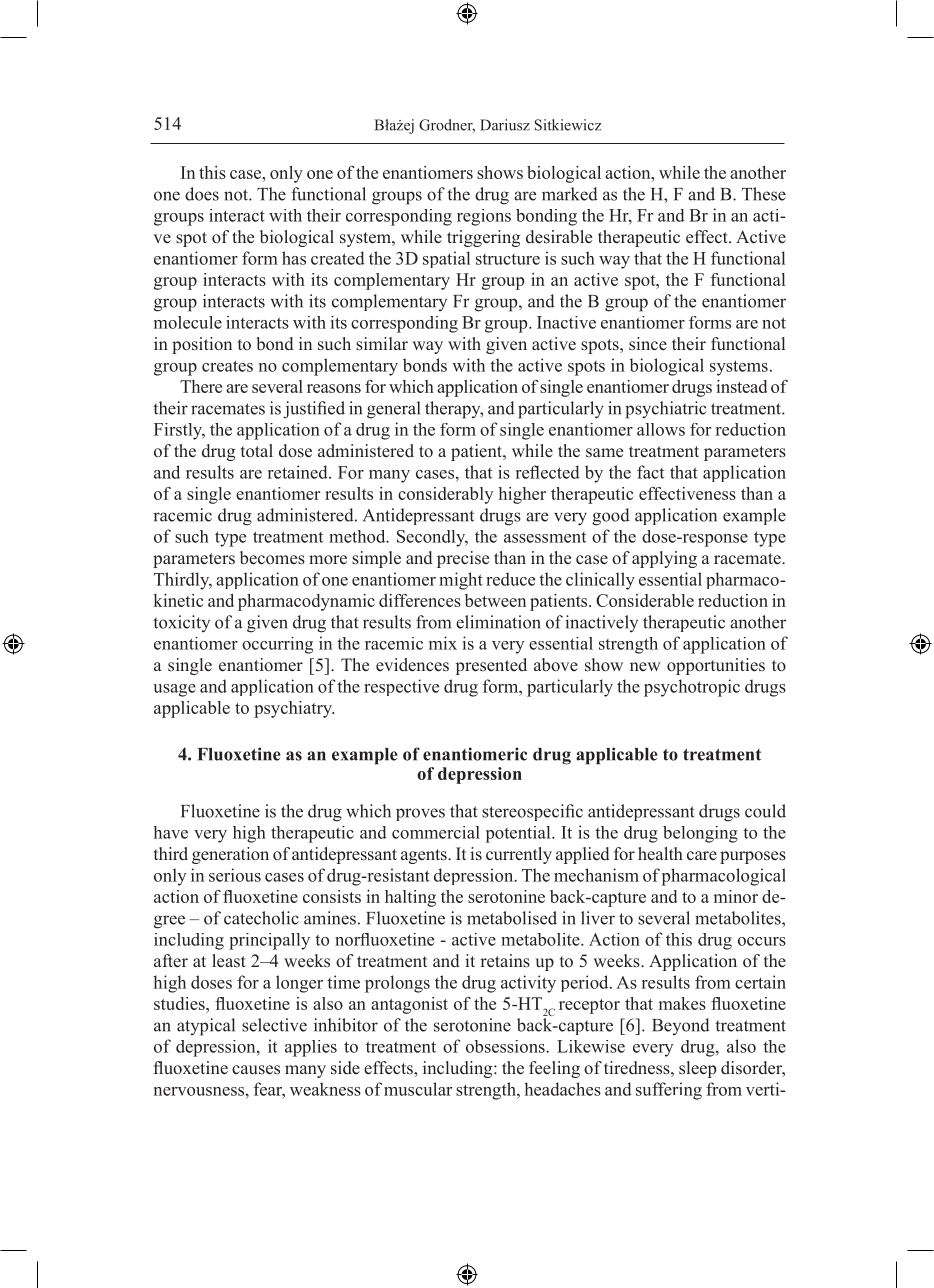  What do you see at coordinates (256, 1070) in the page?
I see `causes` at bounding box center [256, 1070].
